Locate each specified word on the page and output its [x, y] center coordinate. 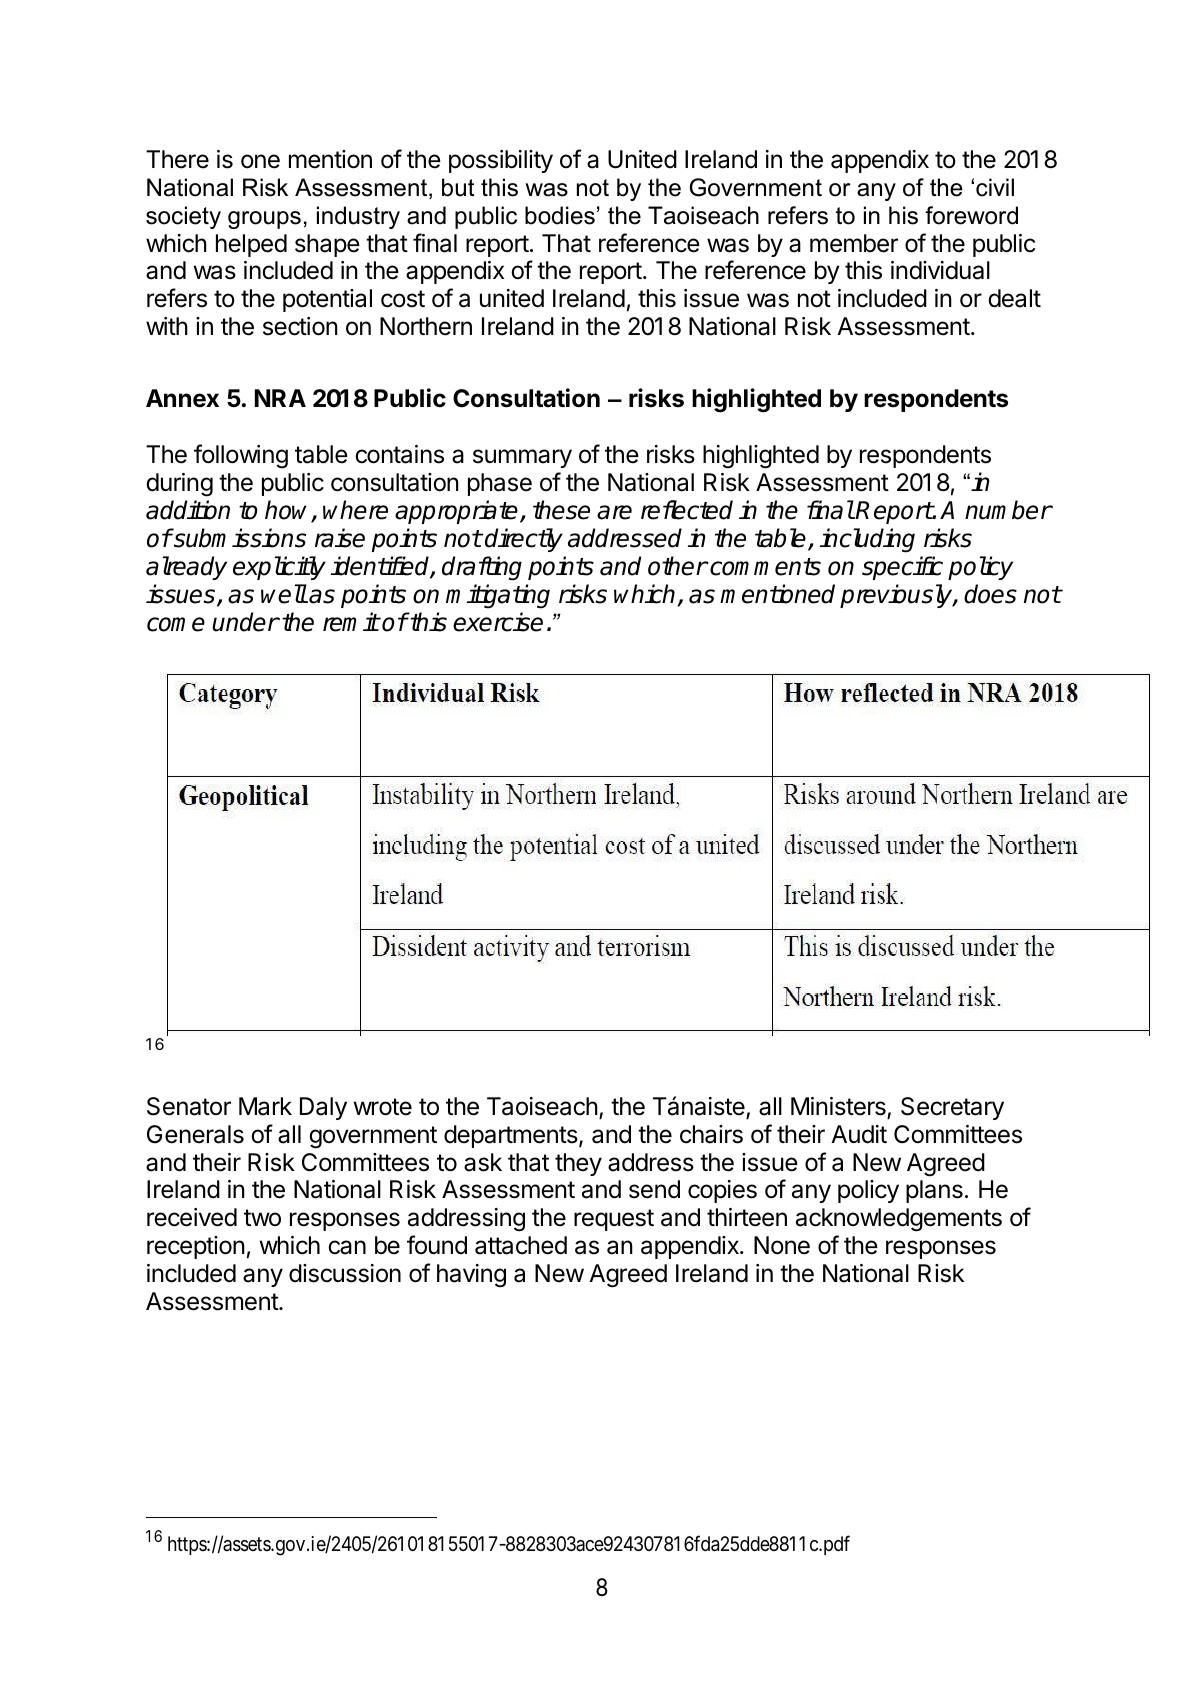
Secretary [952, 1108]
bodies [560, 215]
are [614, 512]
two [262, 1217]
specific [902, 568]
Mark [265, 1106]
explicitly [279, 568]
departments [512, 1136]
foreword [971, 215]
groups [264, 220]
